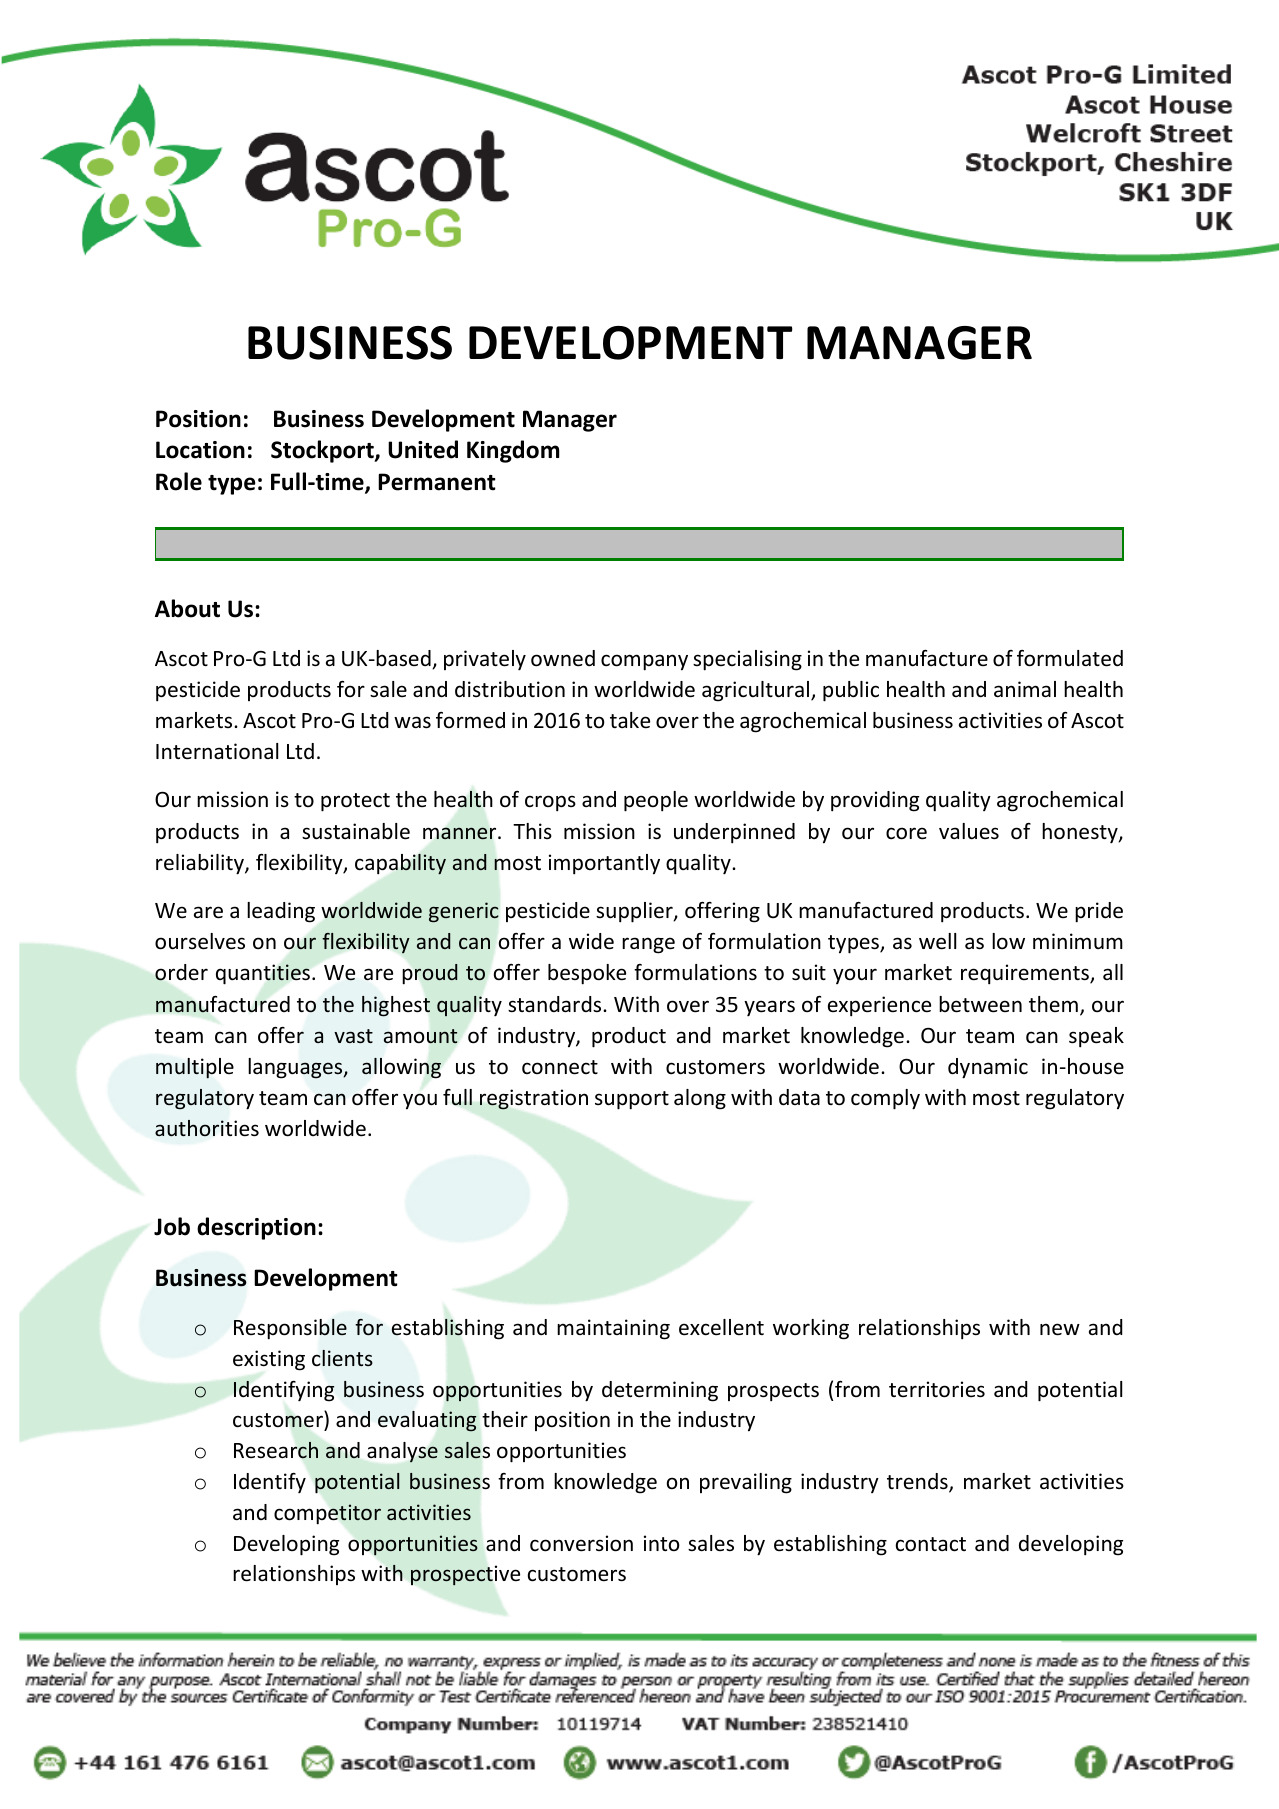 The image size is (1279, 1809). What do you see at coordinates (1025, 689) in the page?
I see `animal` at bounding box center [1025, 689].
